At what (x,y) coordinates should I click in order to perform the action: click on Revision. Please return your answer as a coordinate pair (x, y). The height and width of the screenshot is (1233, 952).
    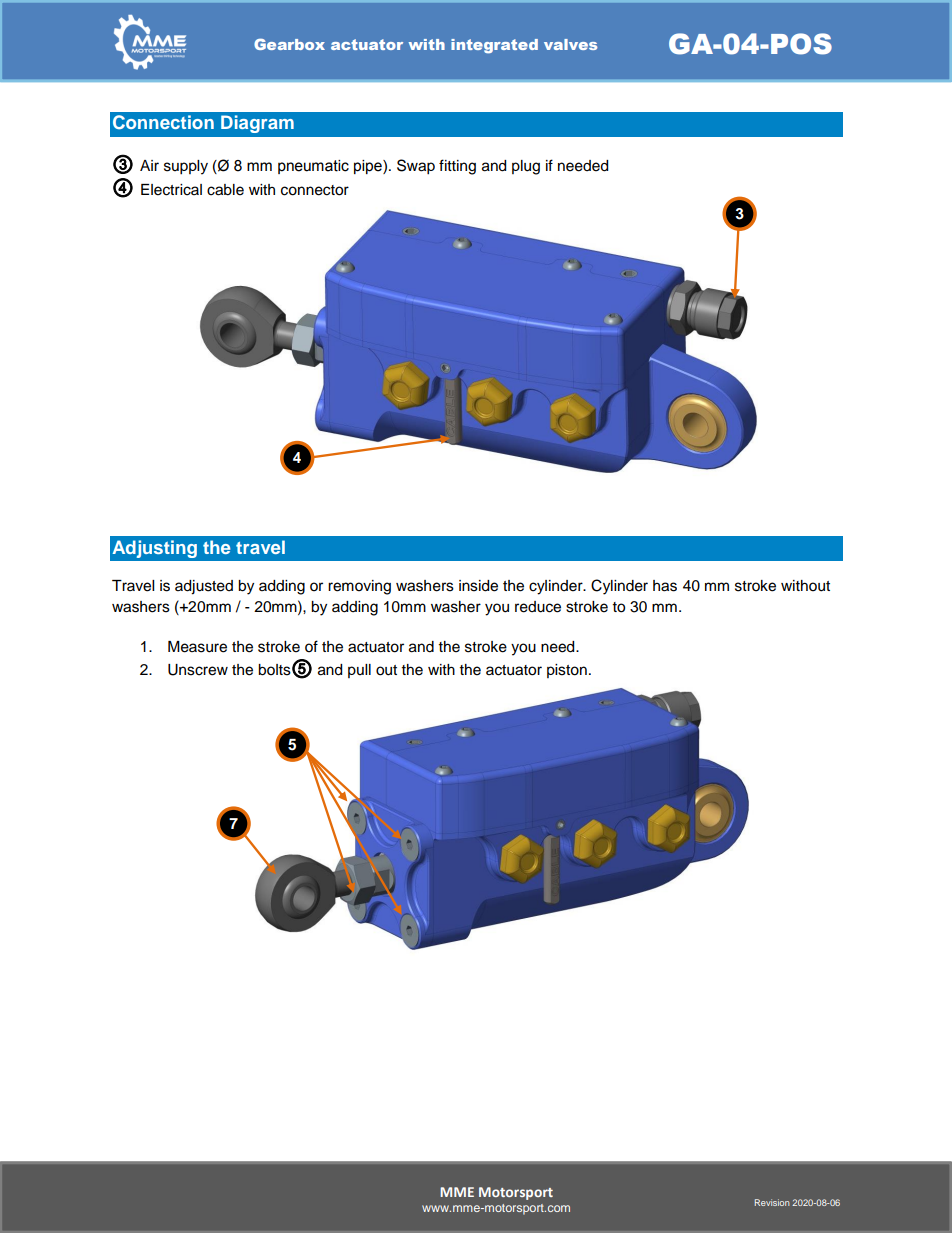
    Looking at the image, I should click on (772, 1202).
